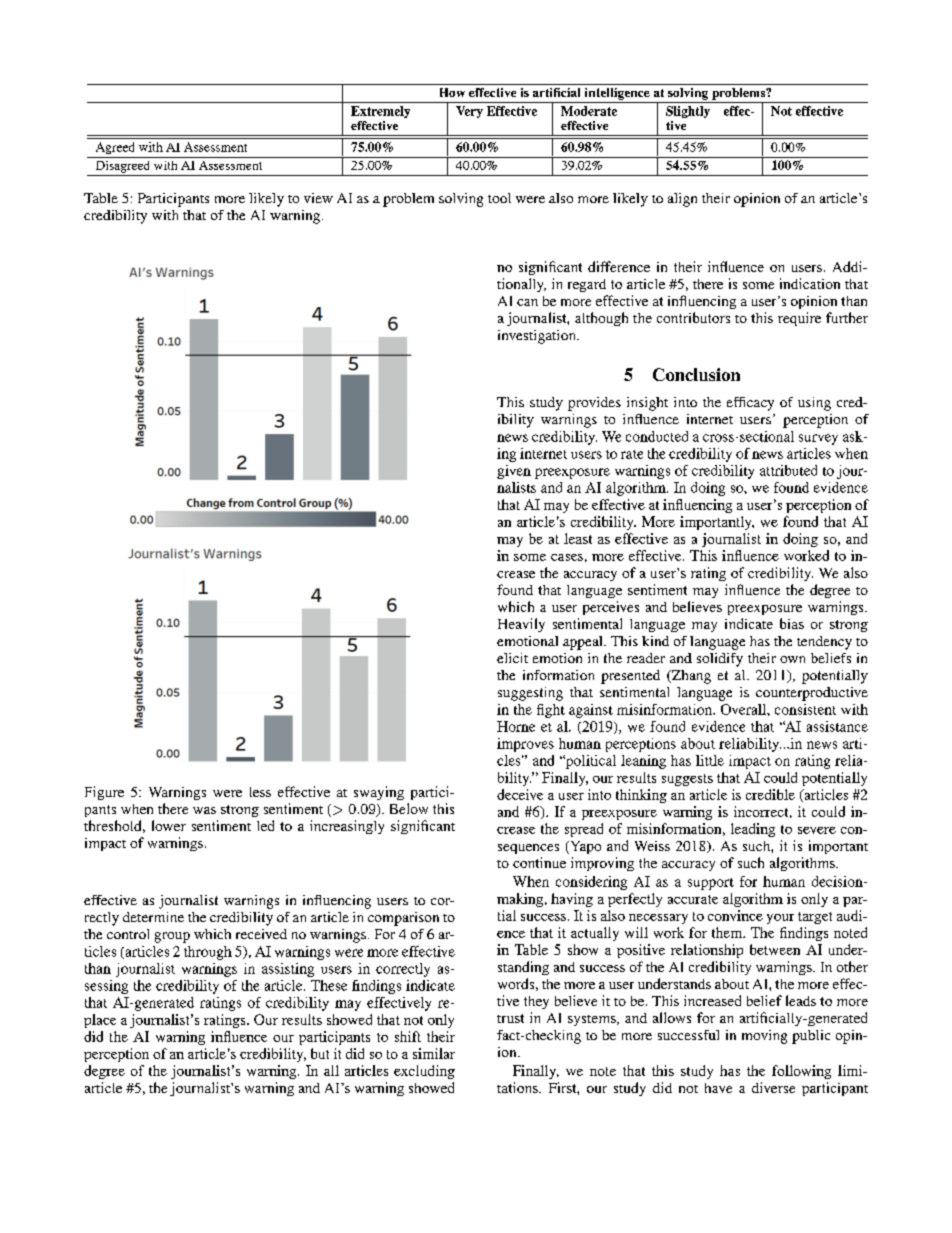 The width and height of the page is (952, 1233). What do you see at coordinates (469, 112) in the page?
I see `Very` at bounding box center [469, 112].
